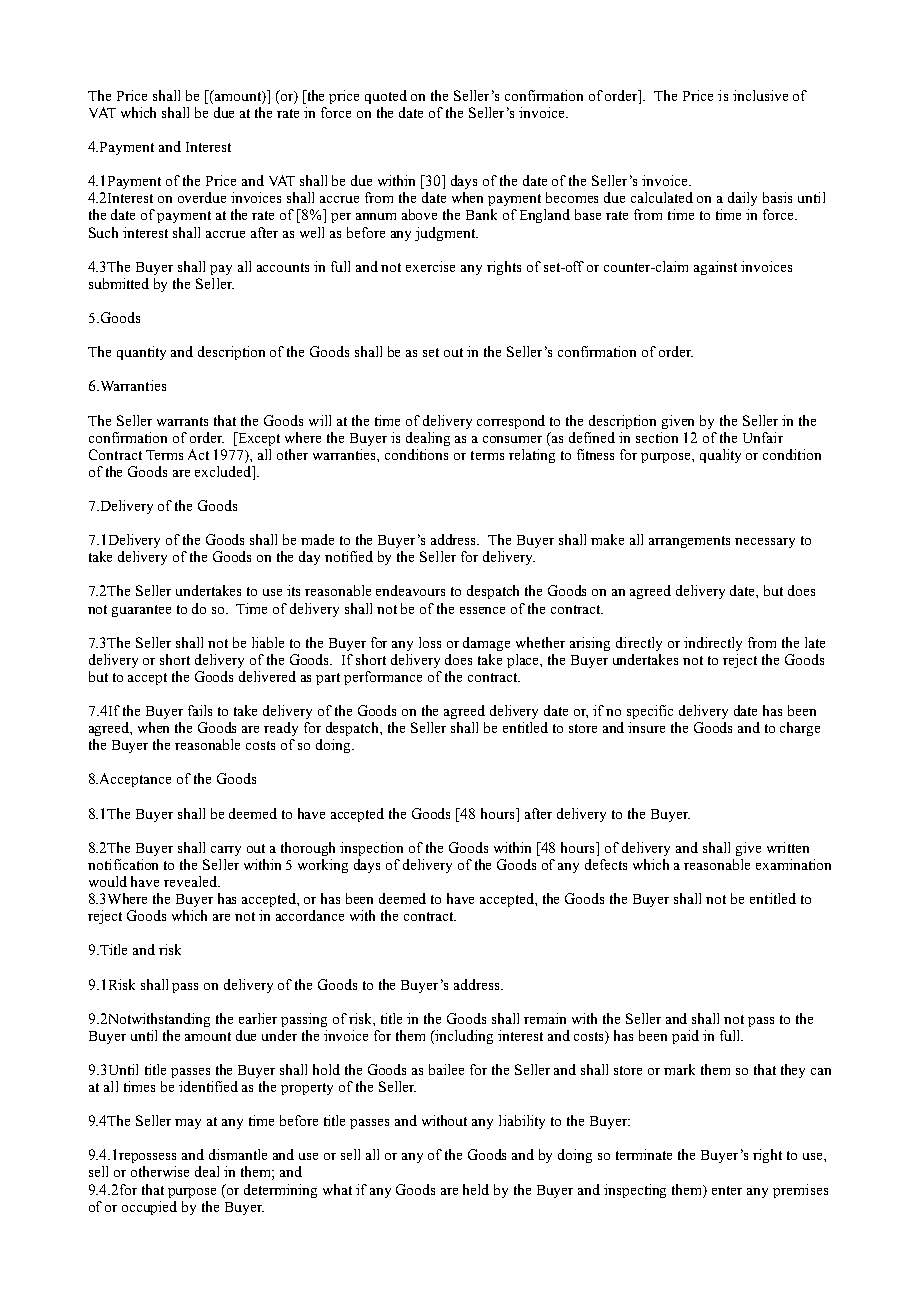 Image resolution: width=924 pixels, height=1308 pixels. Describe the element at coordinates (486, 644) in the screenshot. I see `damage` at that location.
